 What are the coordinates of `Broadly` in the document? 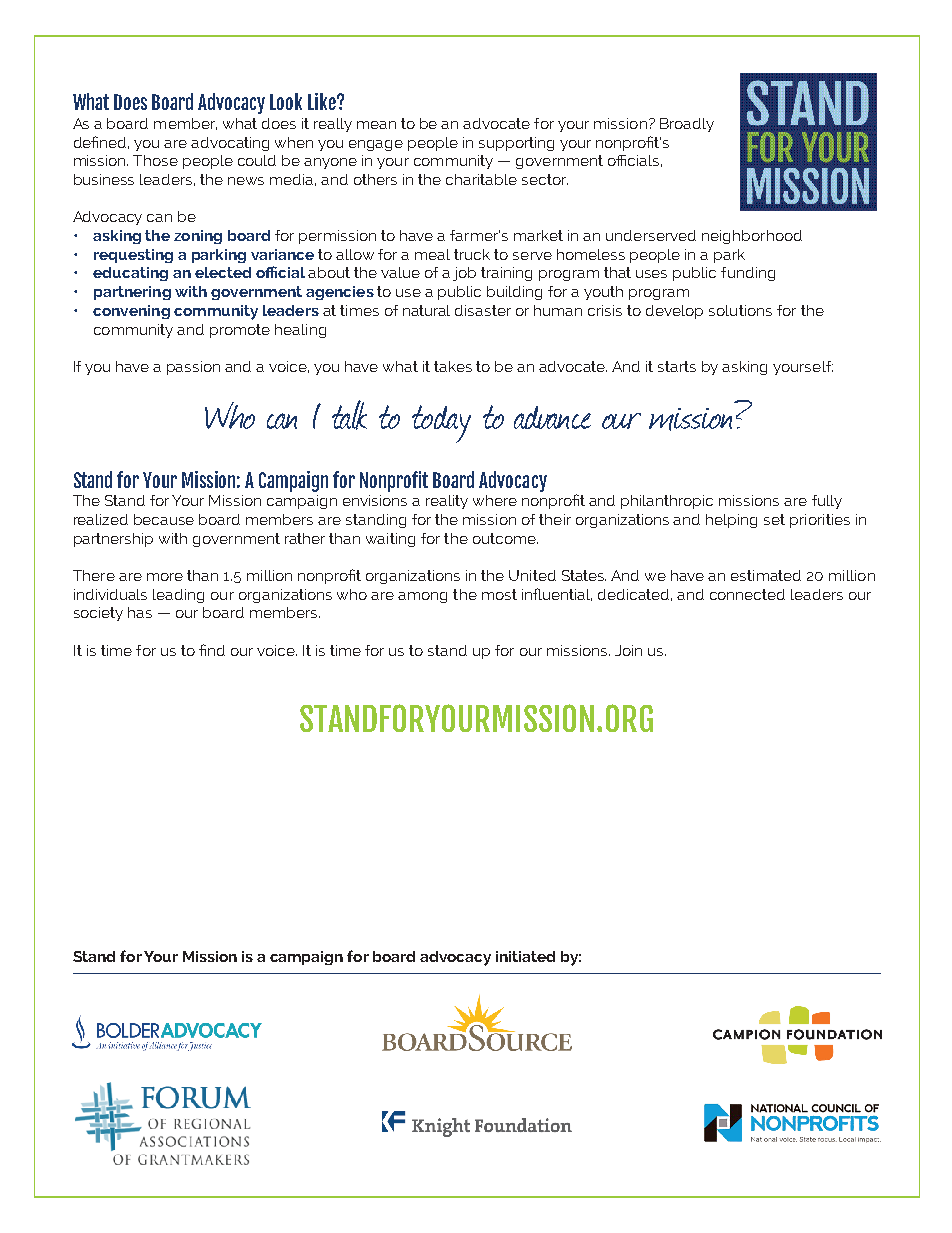 It's located at (687, 125).
